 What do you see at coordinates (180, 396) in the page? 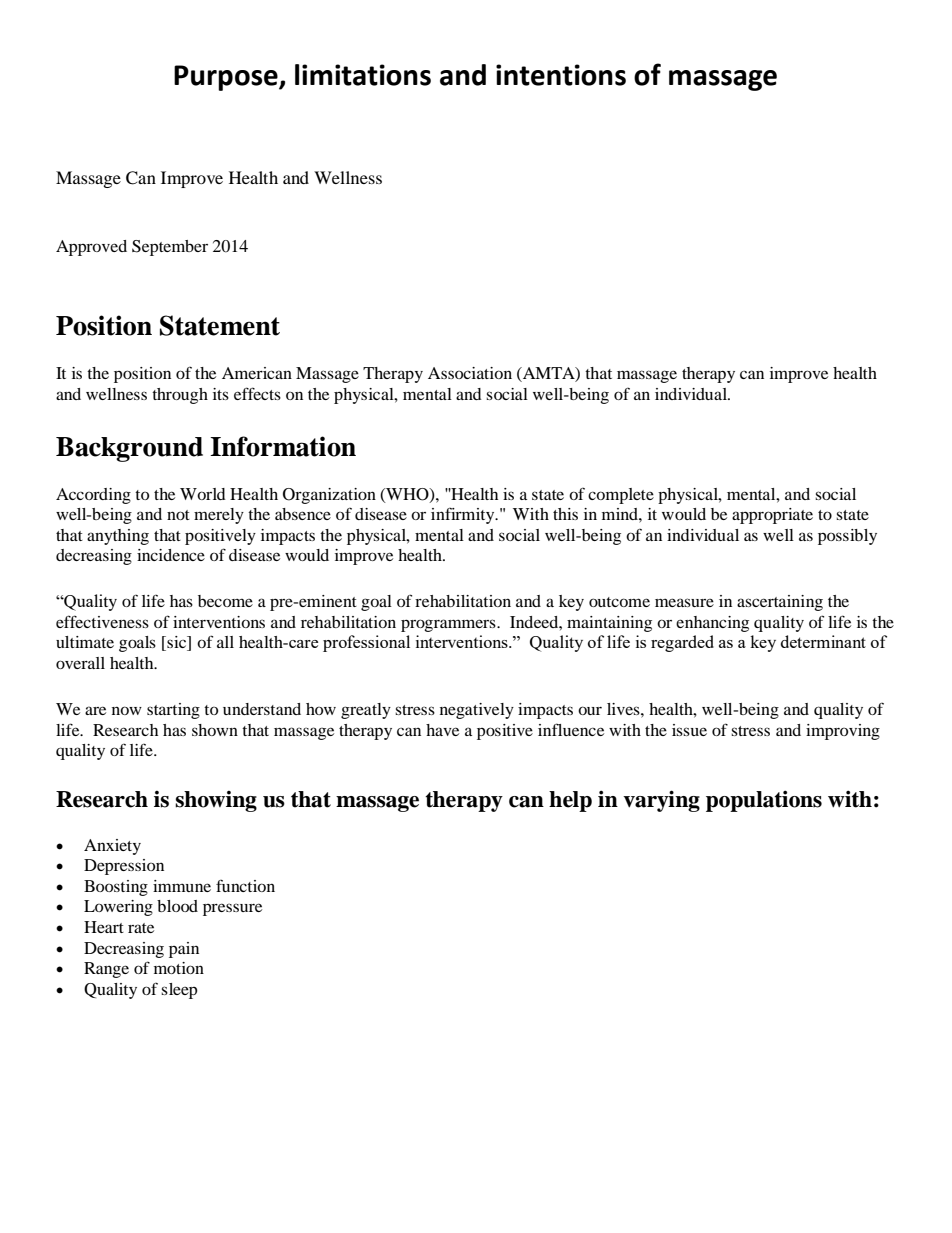
I see `through` at bounding box center [180, 396].
